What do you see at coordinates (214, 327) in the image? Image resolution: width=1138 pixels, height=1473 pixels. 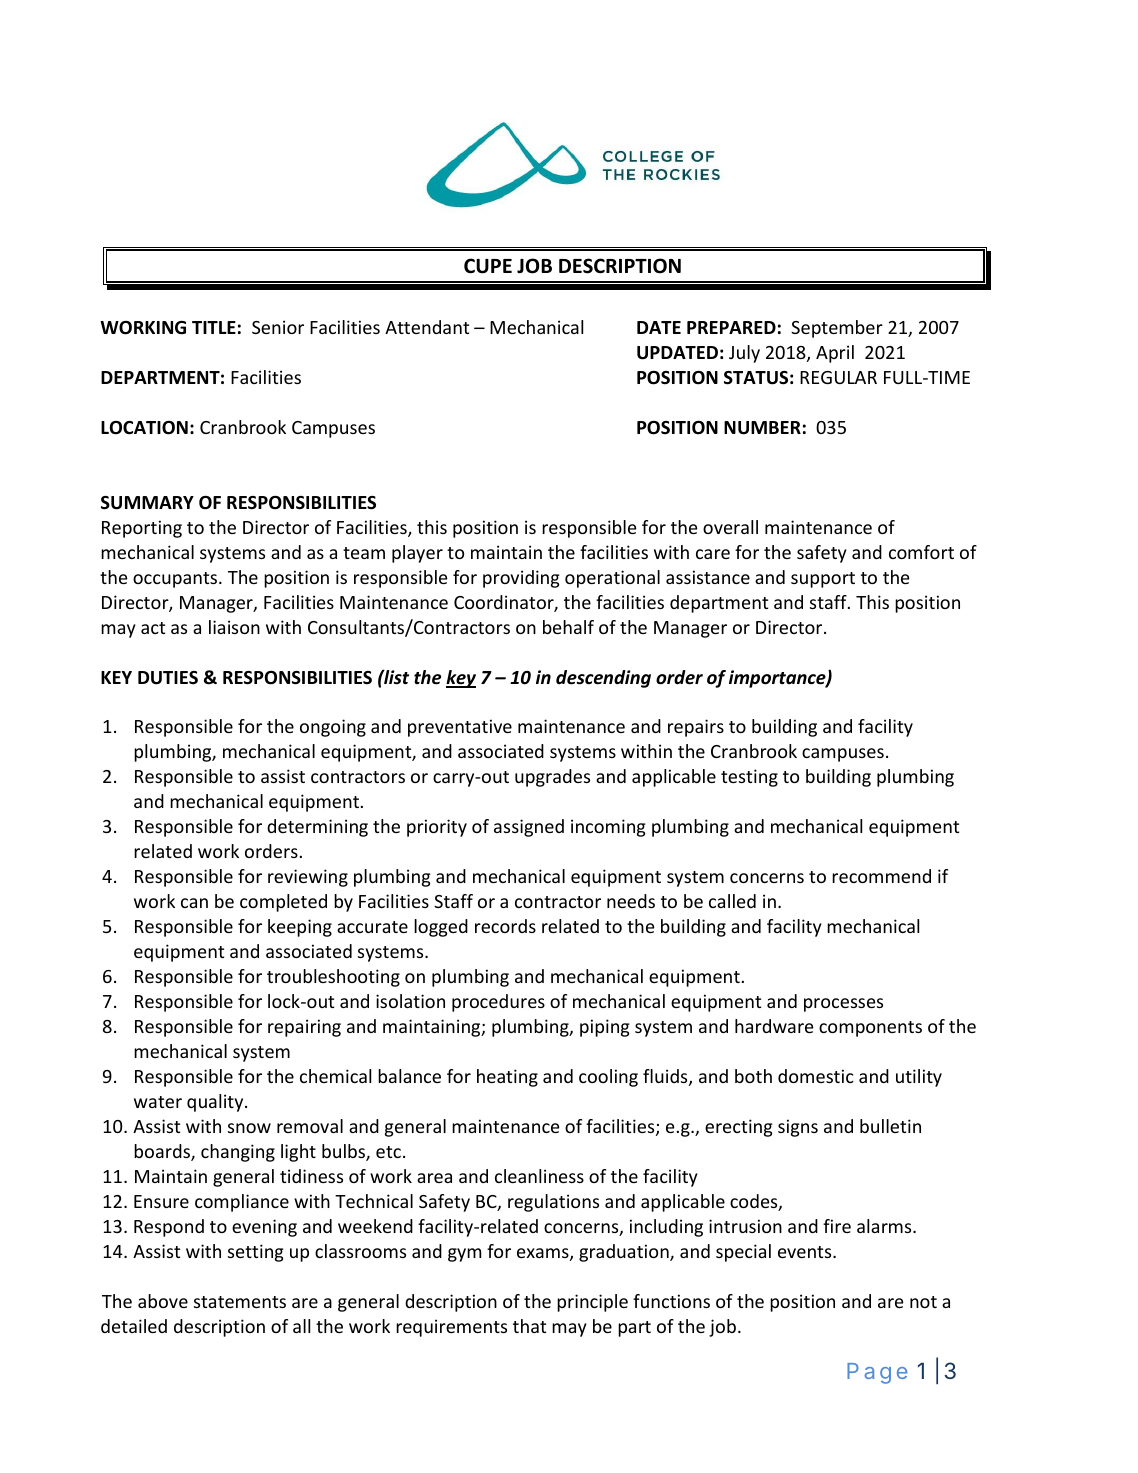 I see `TITLE` at bounding box center [214, 327].
